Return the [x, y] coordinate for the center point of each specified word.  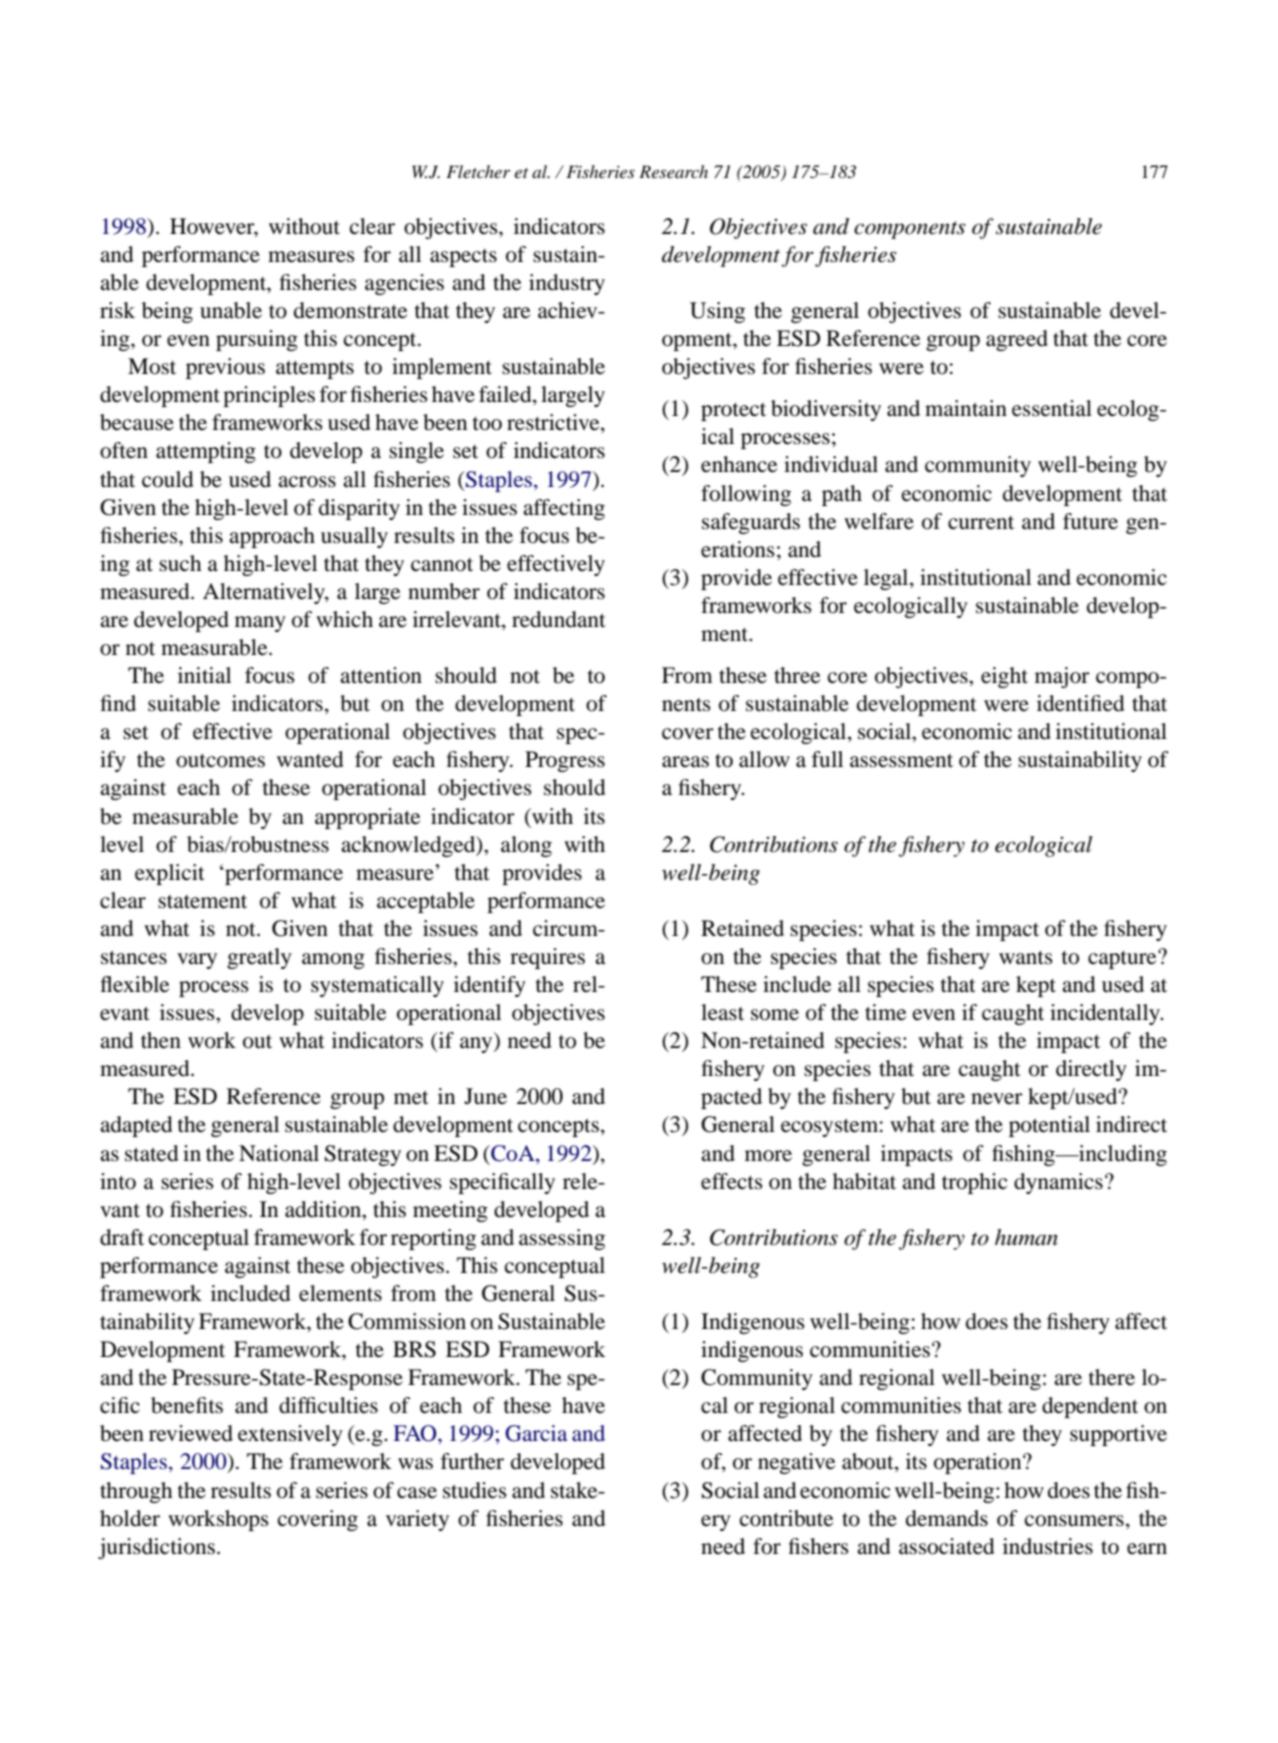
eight [1004, 677]
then [161, 1040]
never [997, 1099]
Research [673, 171]
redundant [559, 619]
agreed [1017, 340]
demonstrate [350, 310]
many [260, 624]
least [722, 1012]
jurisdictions [156, 1548]
